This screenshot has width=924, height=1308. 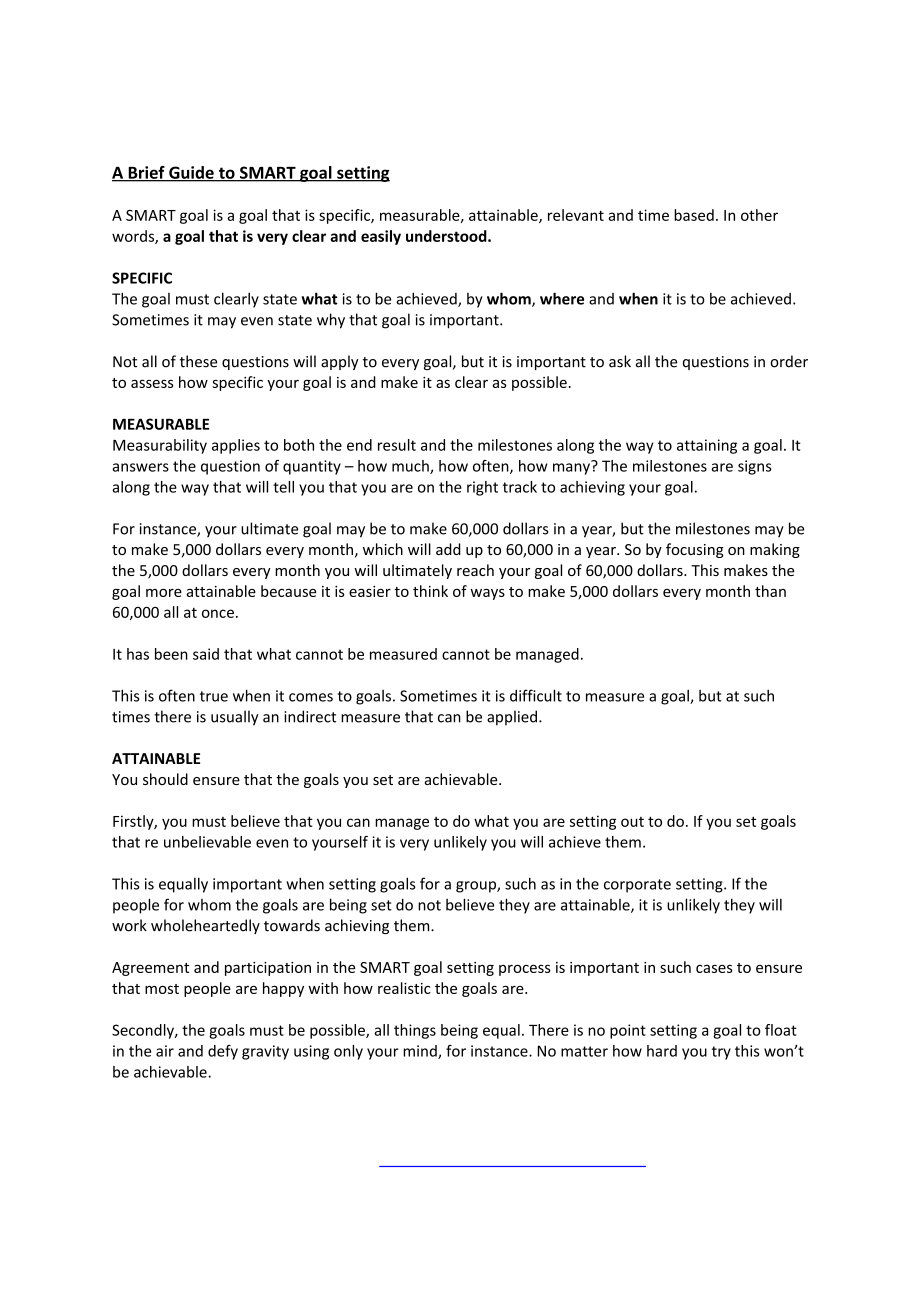 I want to click on applies, so click(x=236, y=446).
